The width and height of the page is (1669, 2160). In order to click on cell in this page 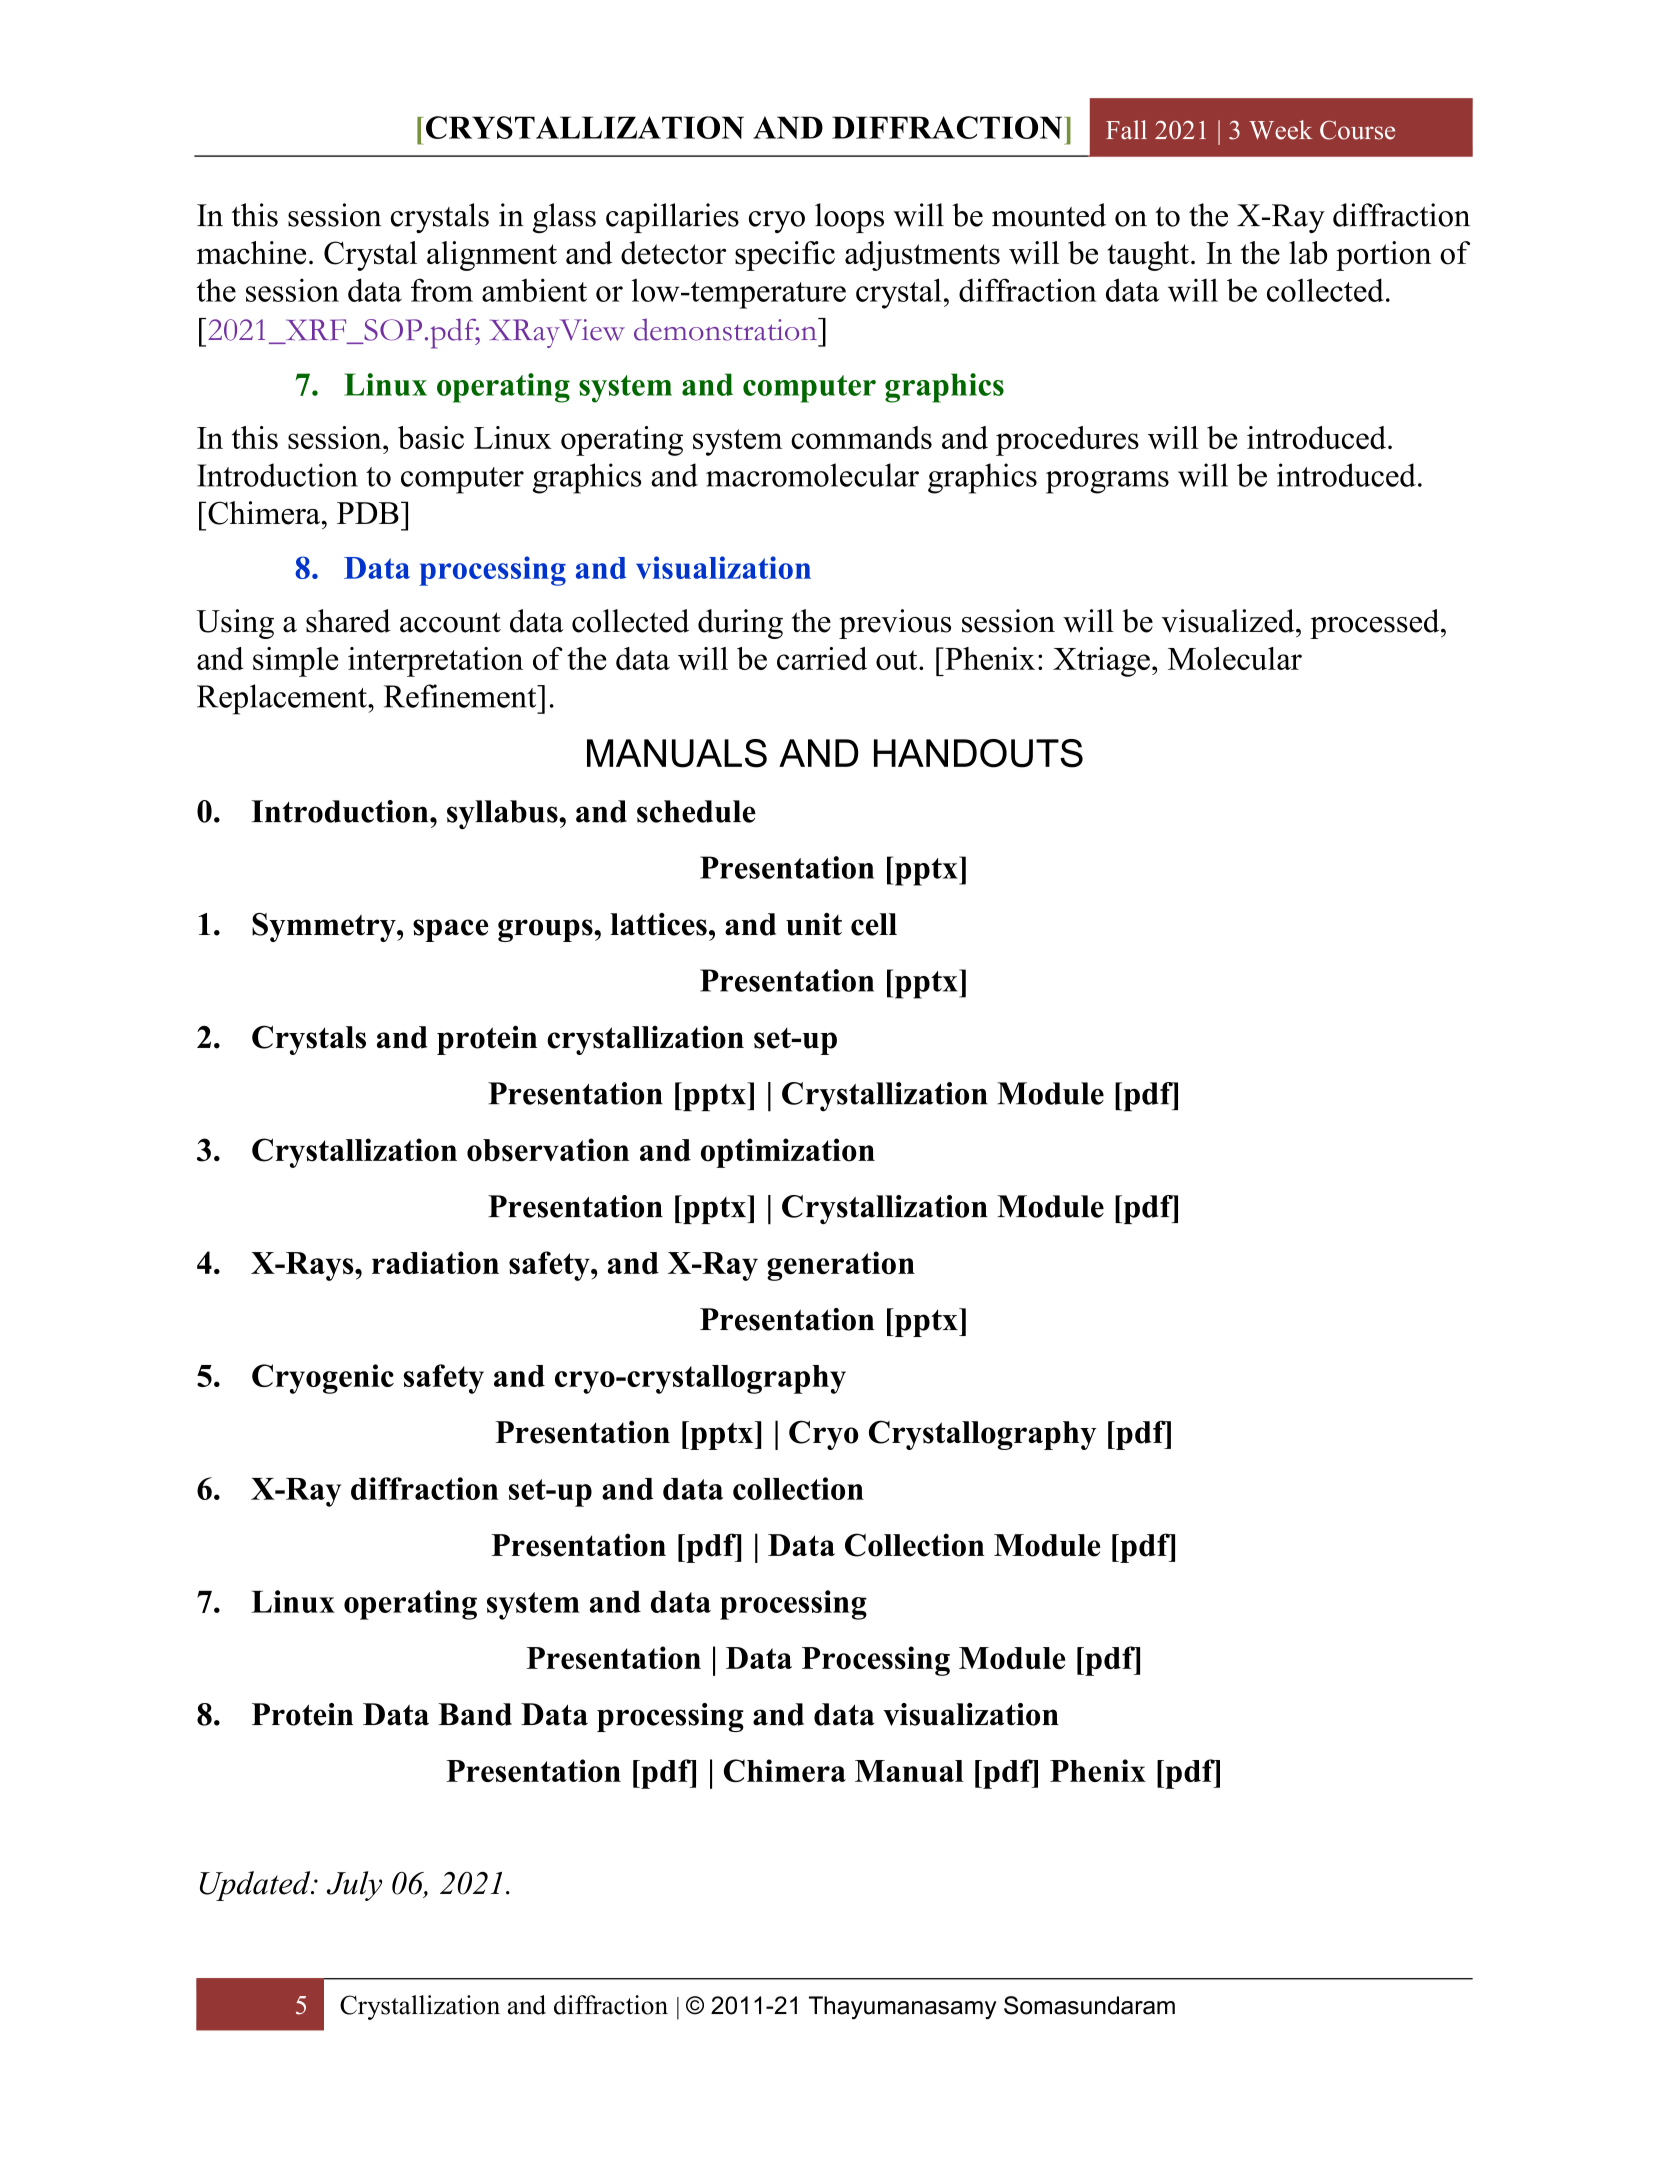, I will do `click(874, 924)`.
